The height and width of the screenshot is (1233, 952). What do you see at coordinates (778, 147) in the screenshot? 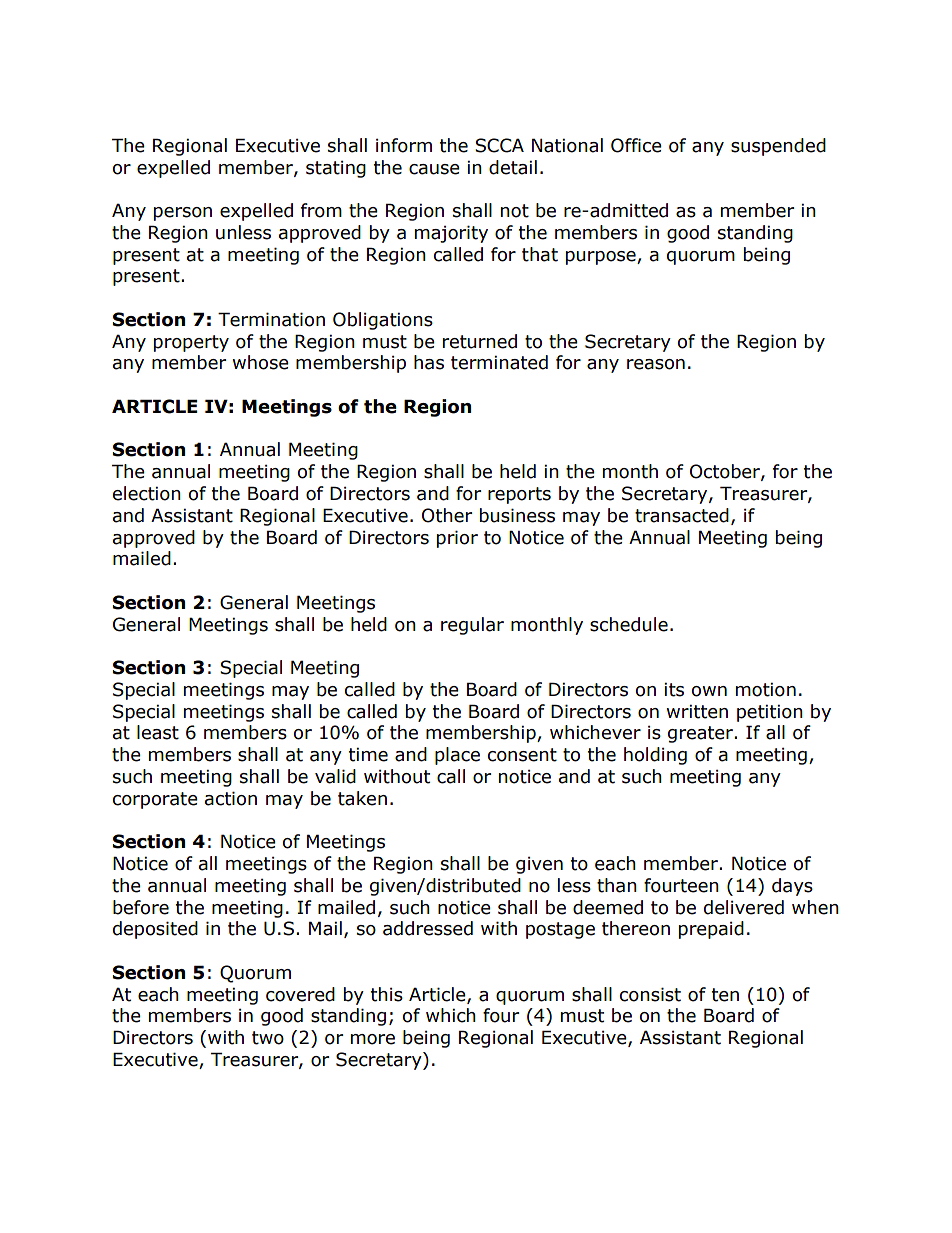
I see `suspended` at bounding box center [778, 147].
